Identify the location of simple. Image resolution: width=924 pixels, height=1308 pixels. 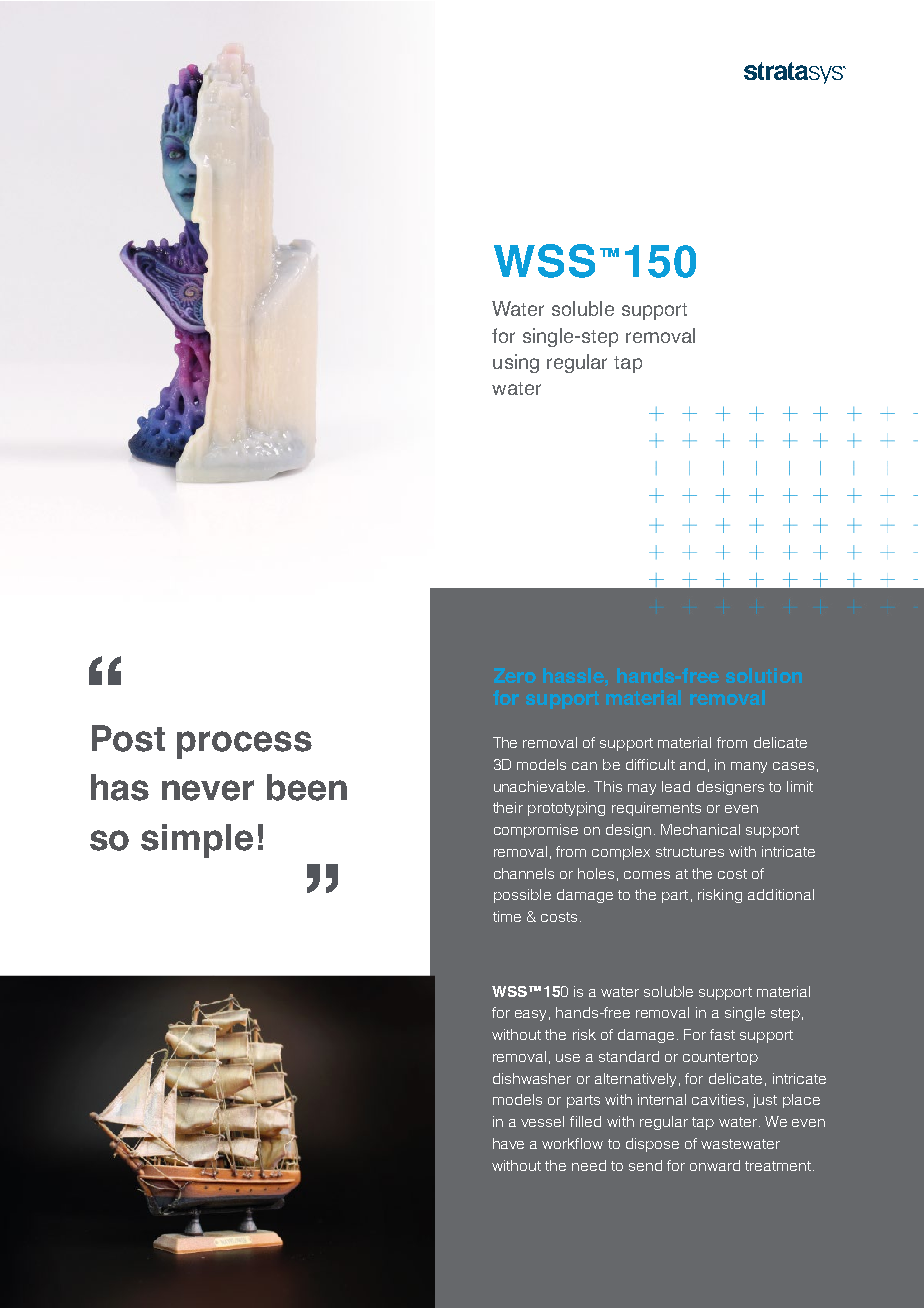
(197, 841).
